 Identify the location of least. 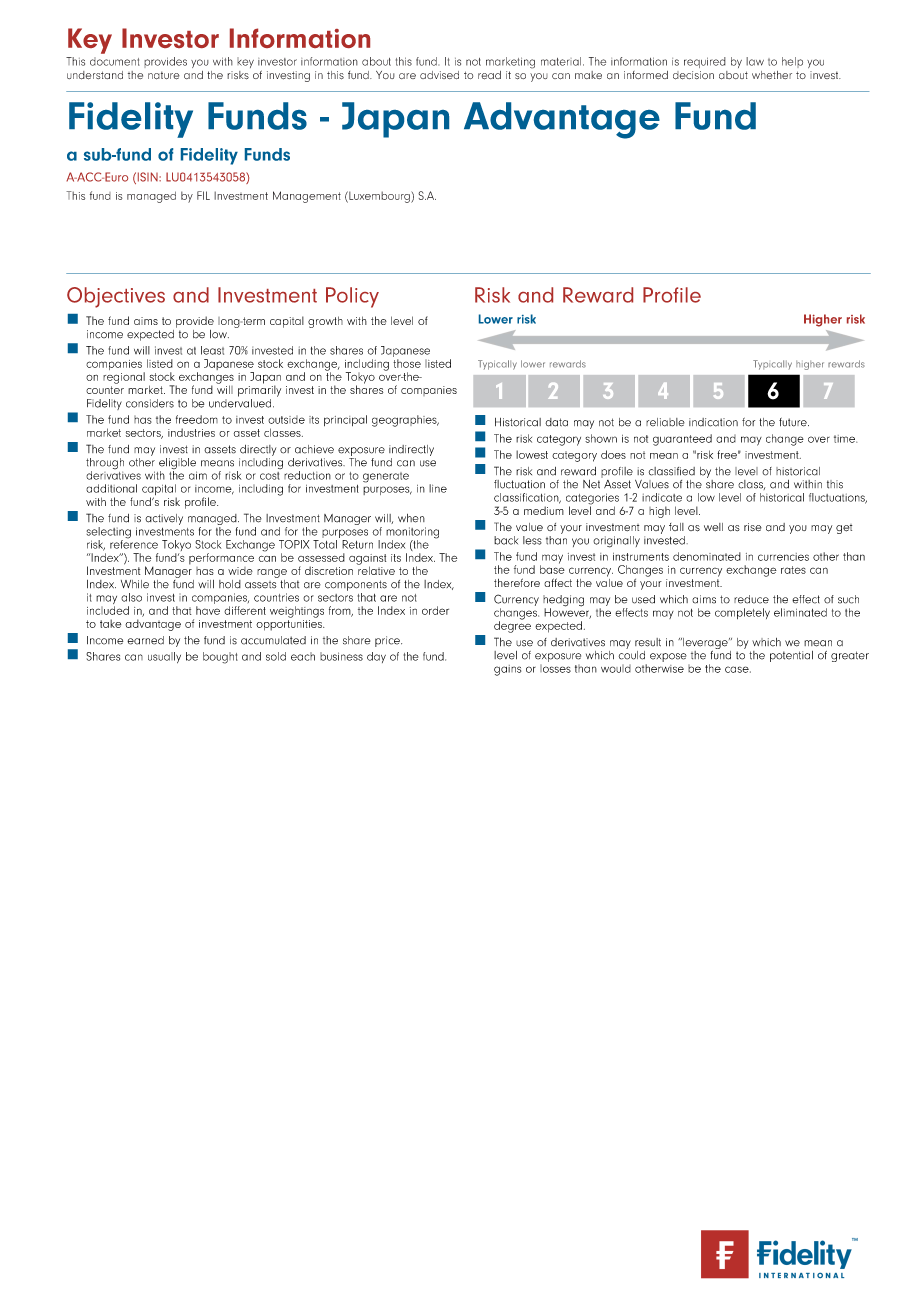
(212, 350).
